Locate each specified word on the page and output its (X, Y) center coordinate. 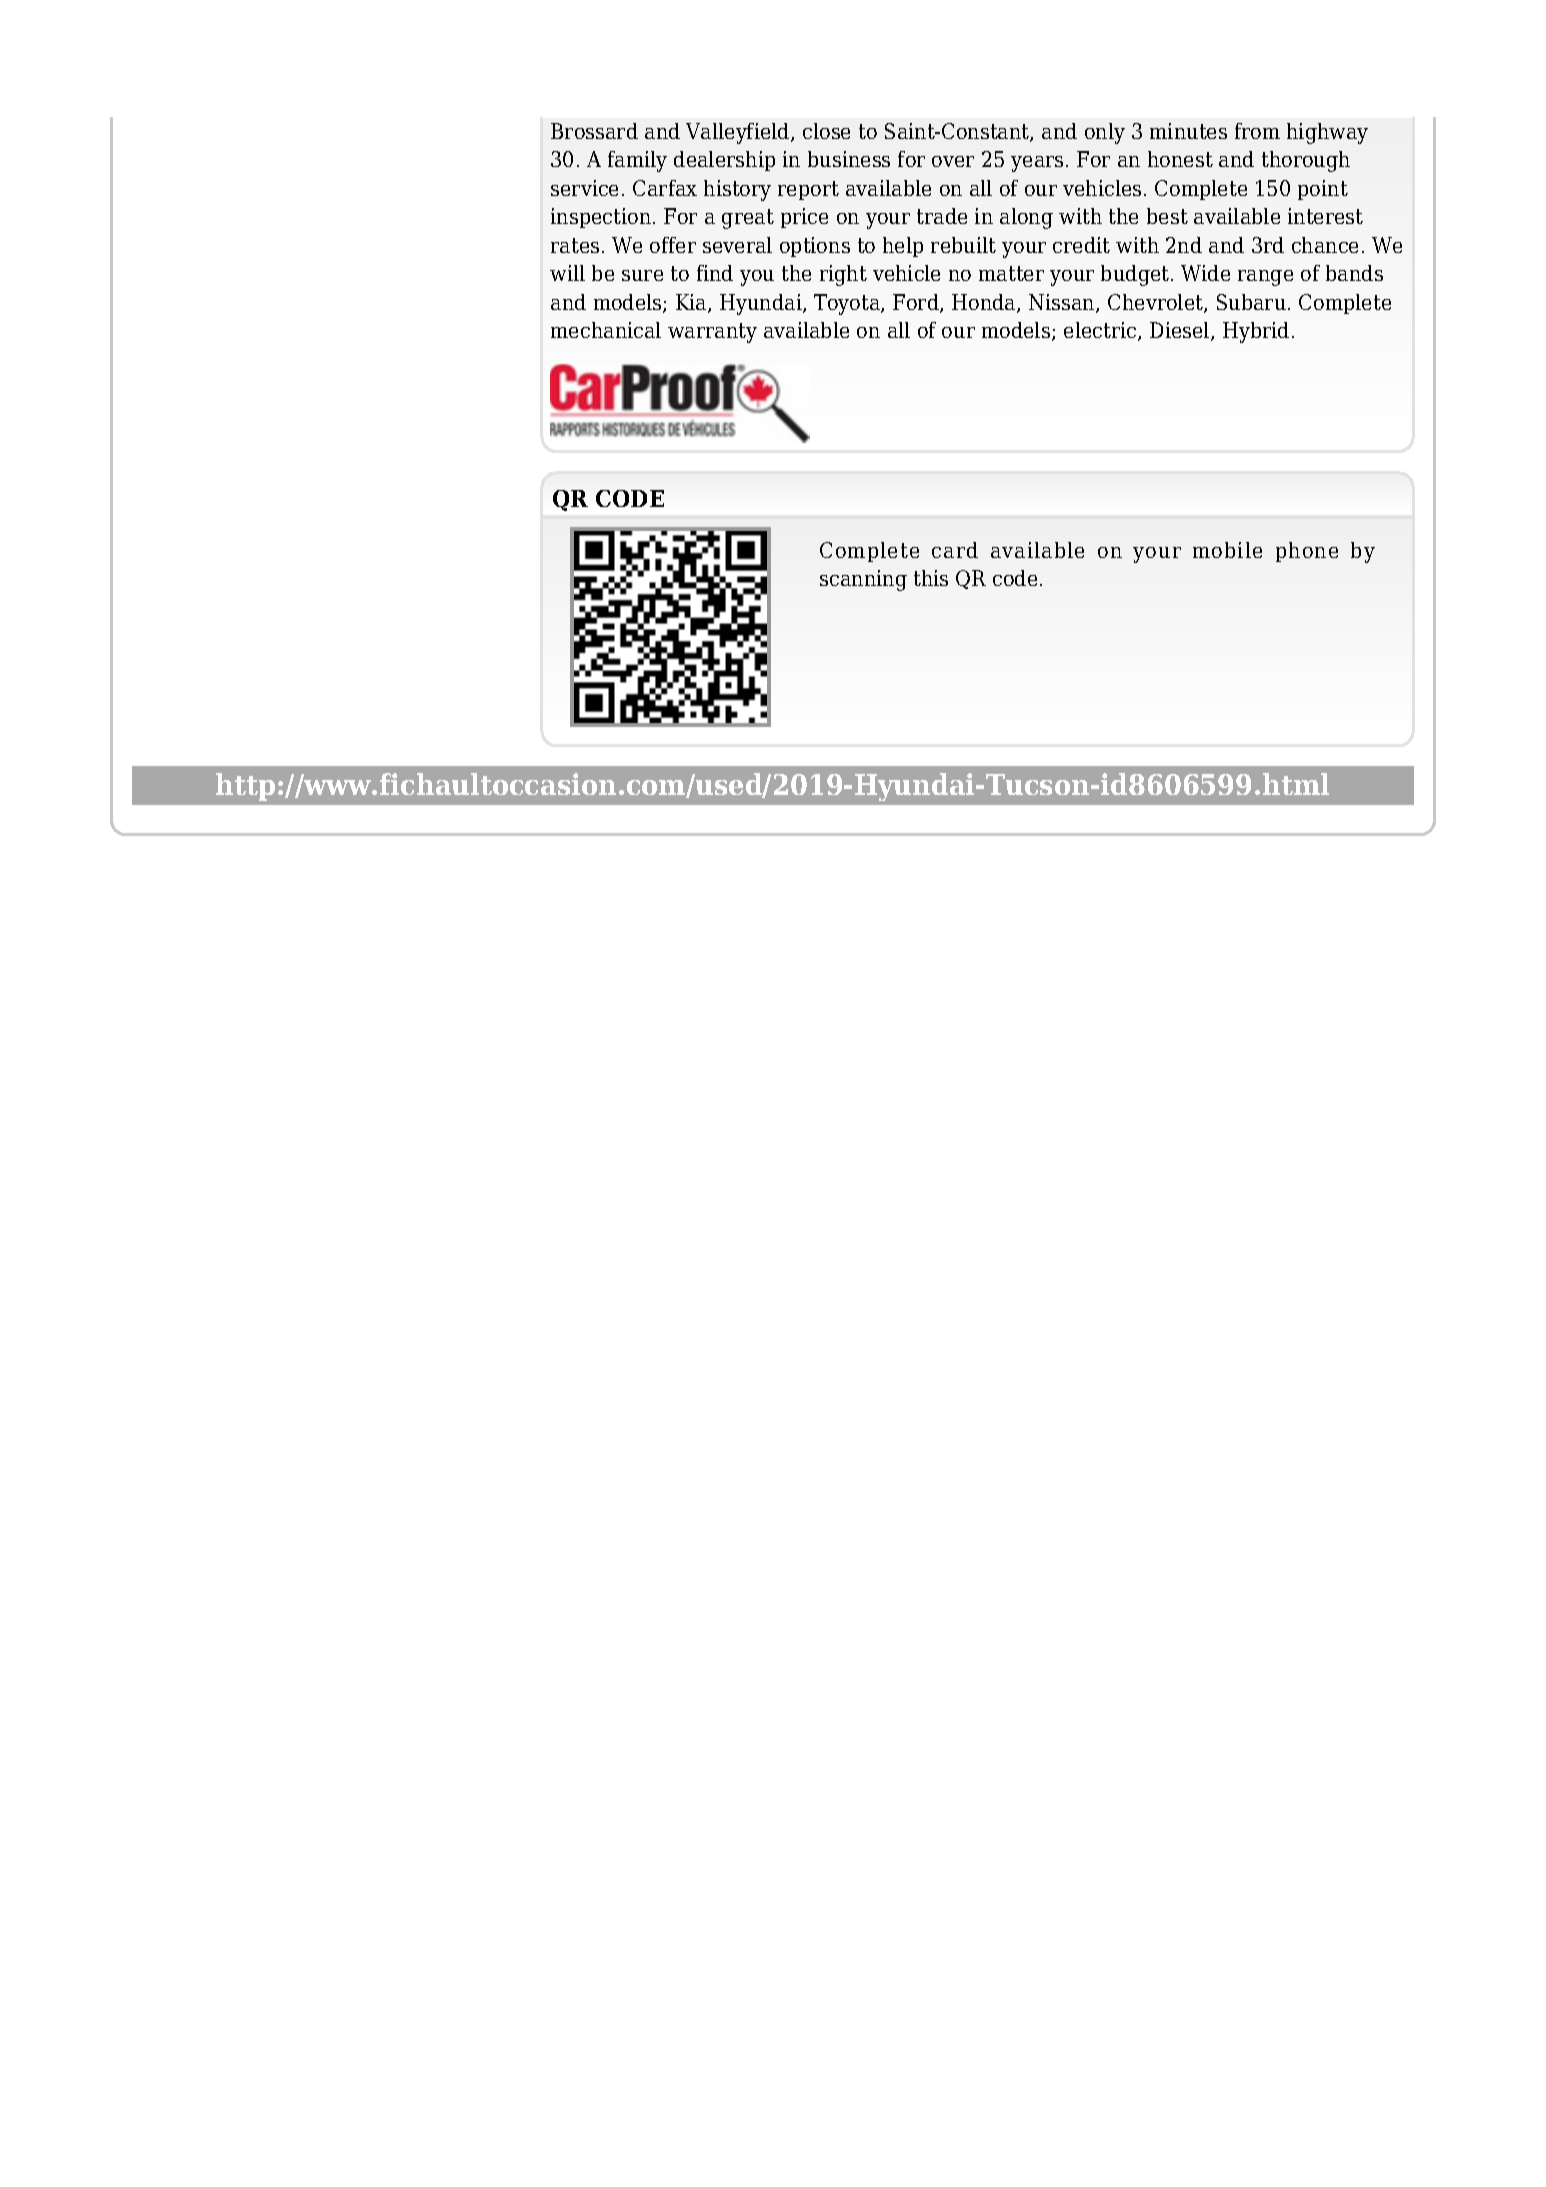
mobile (1227, 550)
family (637, 161)
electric (1101, 331)
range (1265, 278)
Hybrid (1256, 332)
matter (1011, 273)
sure (642, 275)
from (1257, 131)
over (953, 161)
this (931, 578)
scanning (863, 580)
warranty (712, 333)
